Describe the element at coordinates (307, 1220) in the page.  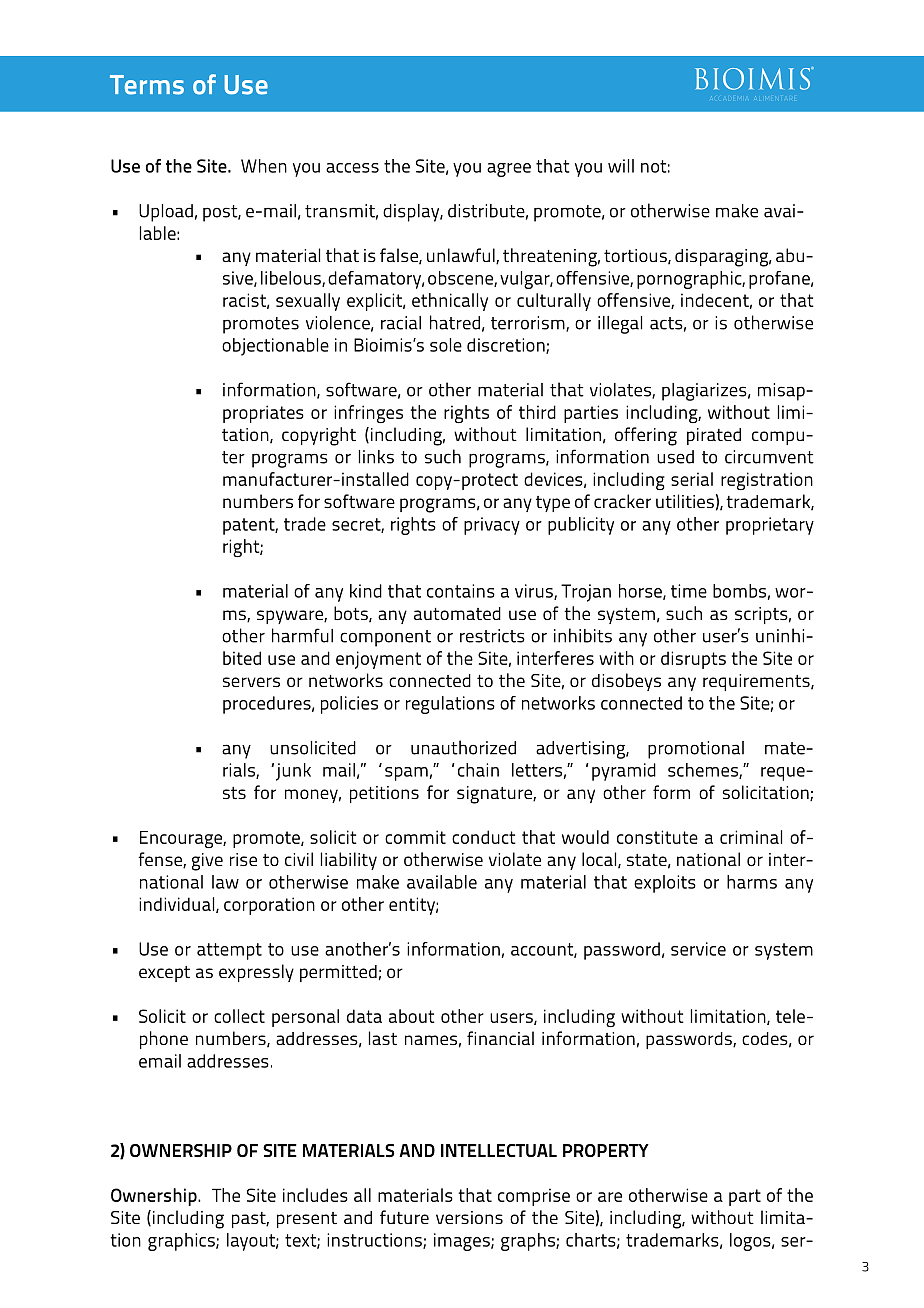
I see `present` at that location.
